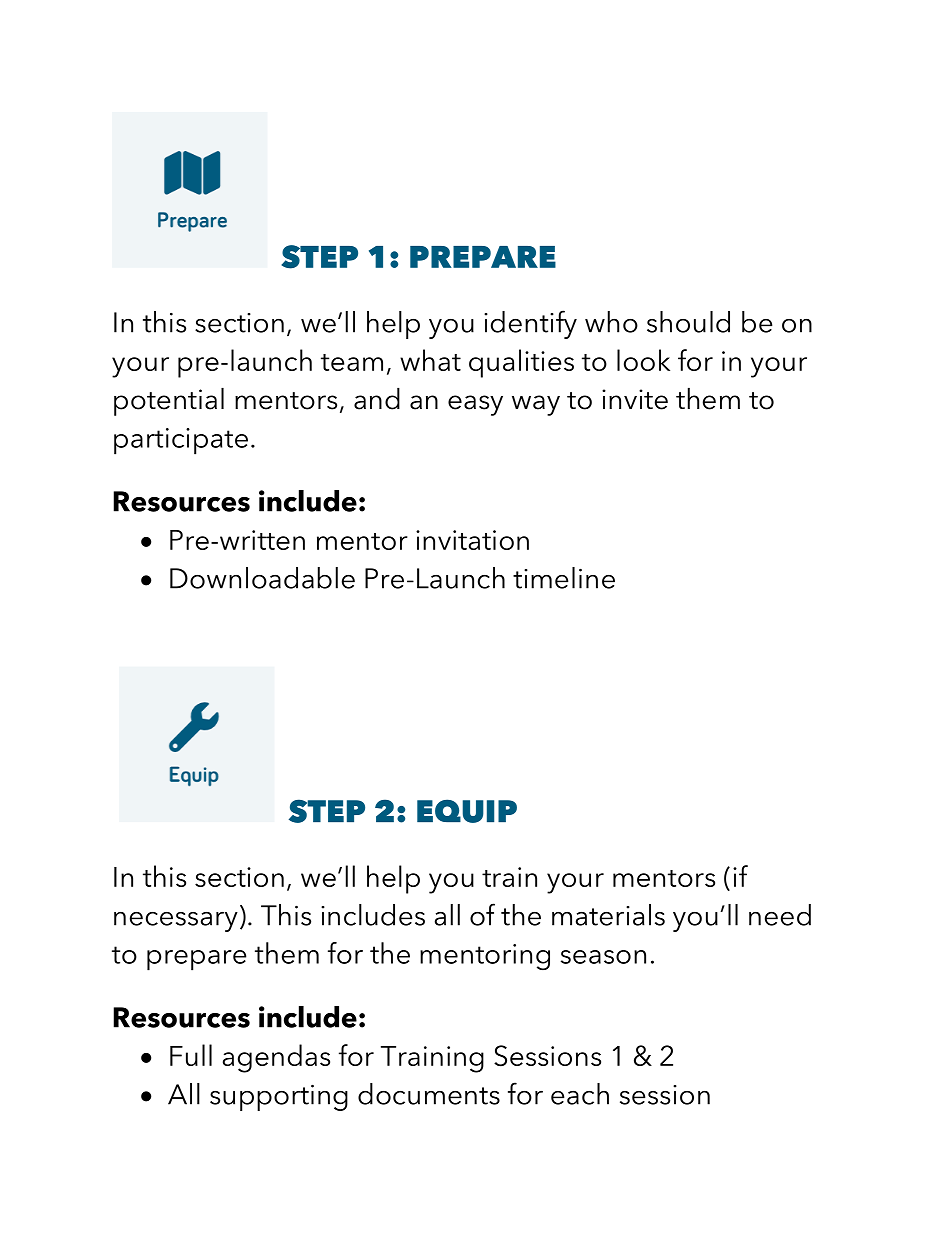  What do you see at coordinates (430, 360) in the screenshot?
I see `what` at bounding box center [430, 360].
